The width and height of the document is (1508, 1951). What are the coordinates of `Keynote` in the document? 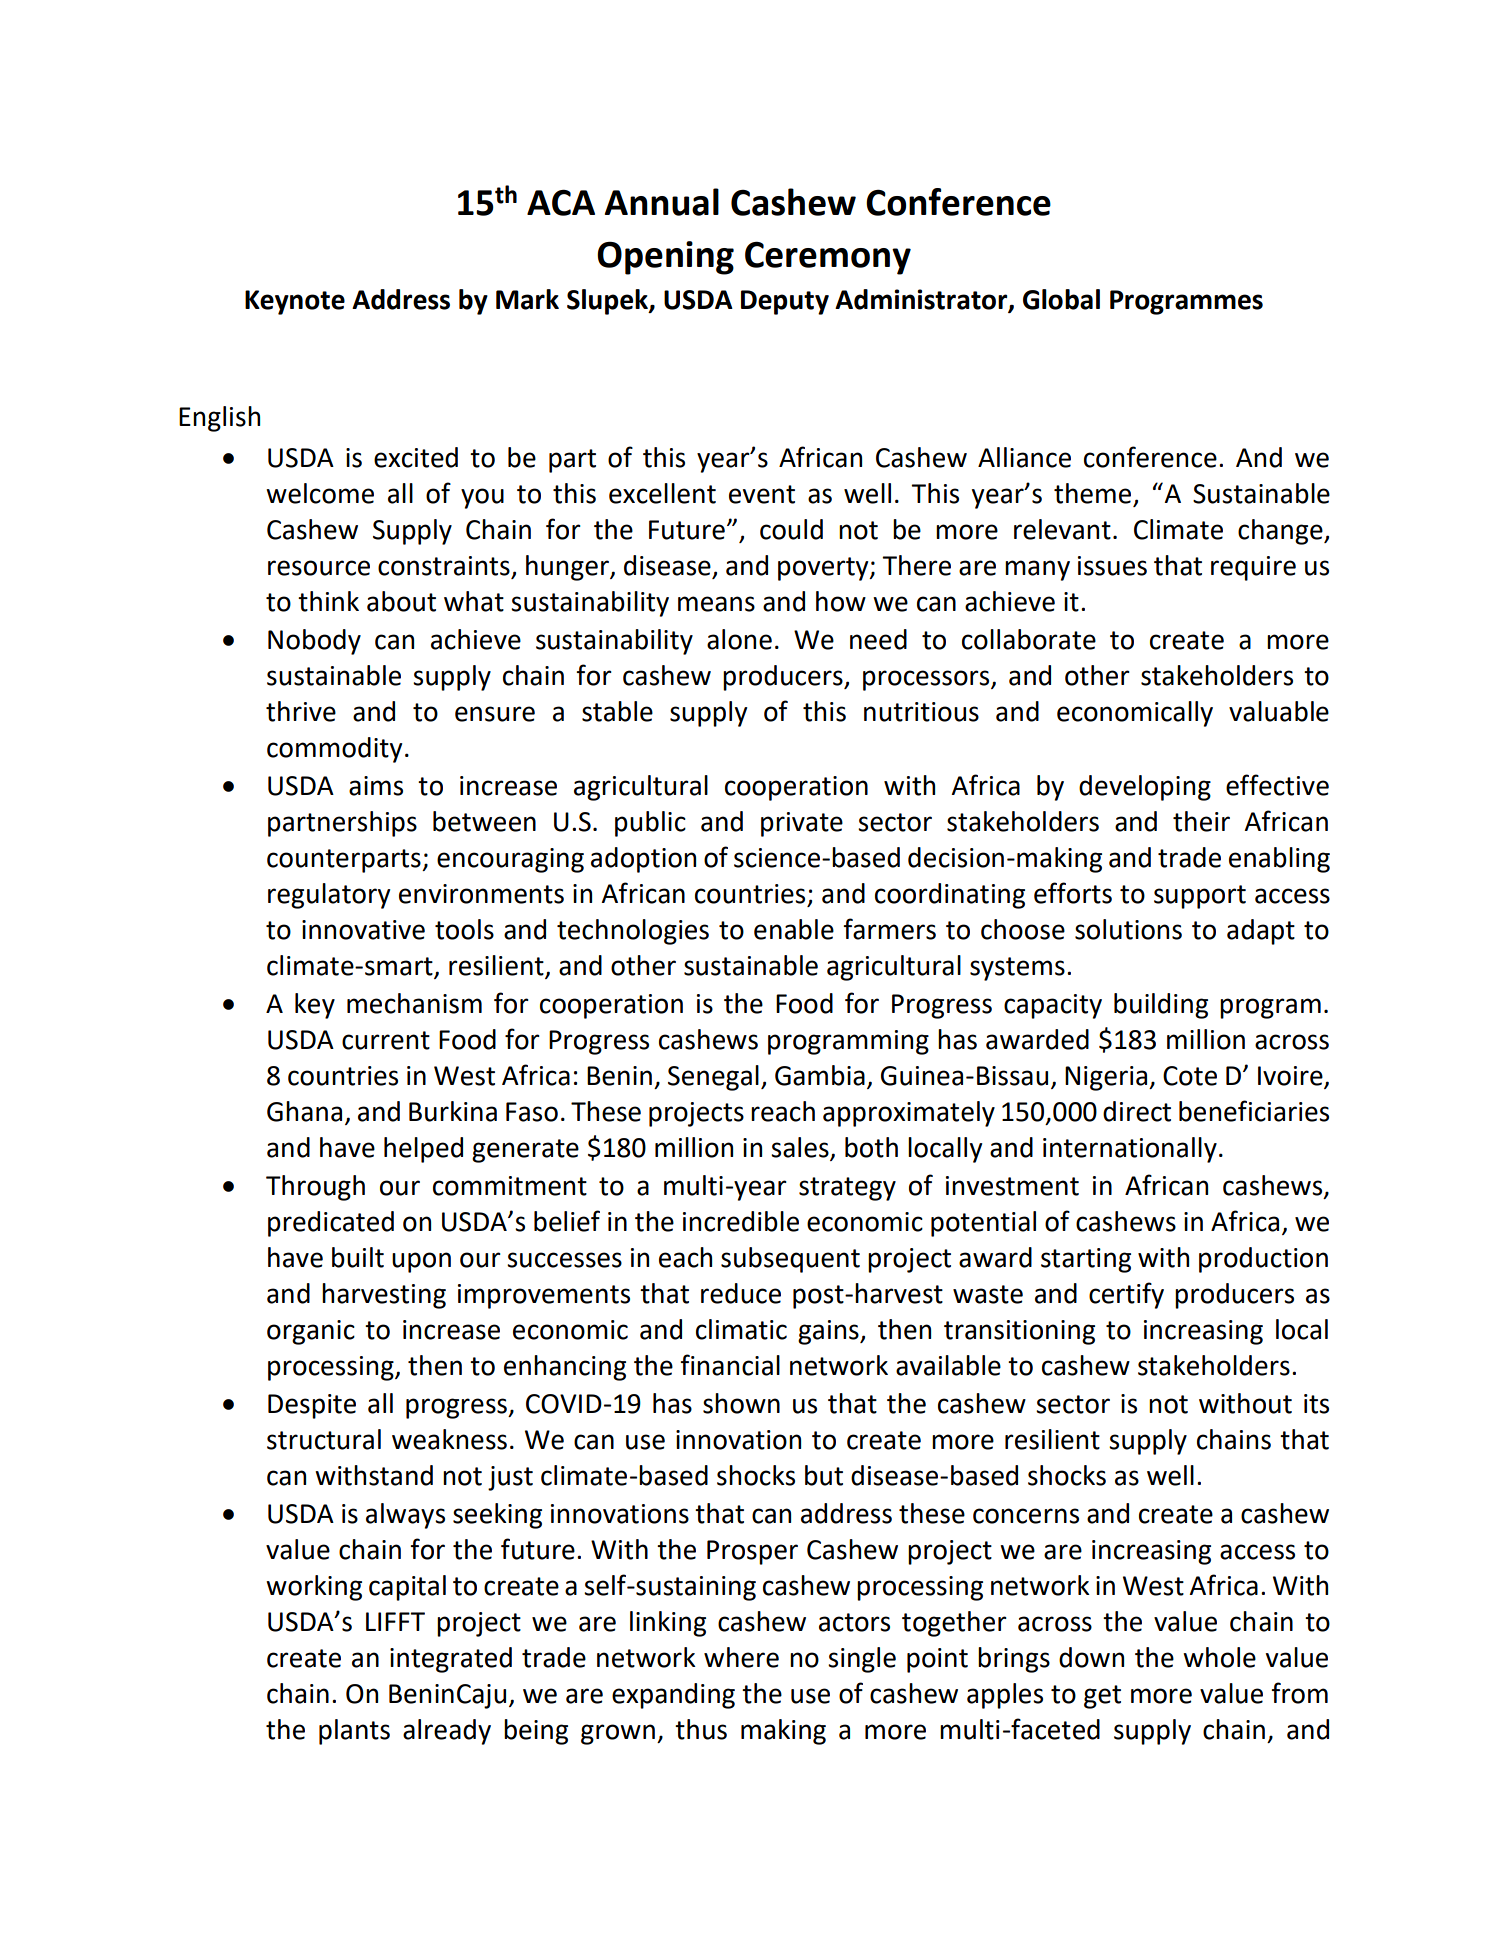 It's located at (295, 302).
